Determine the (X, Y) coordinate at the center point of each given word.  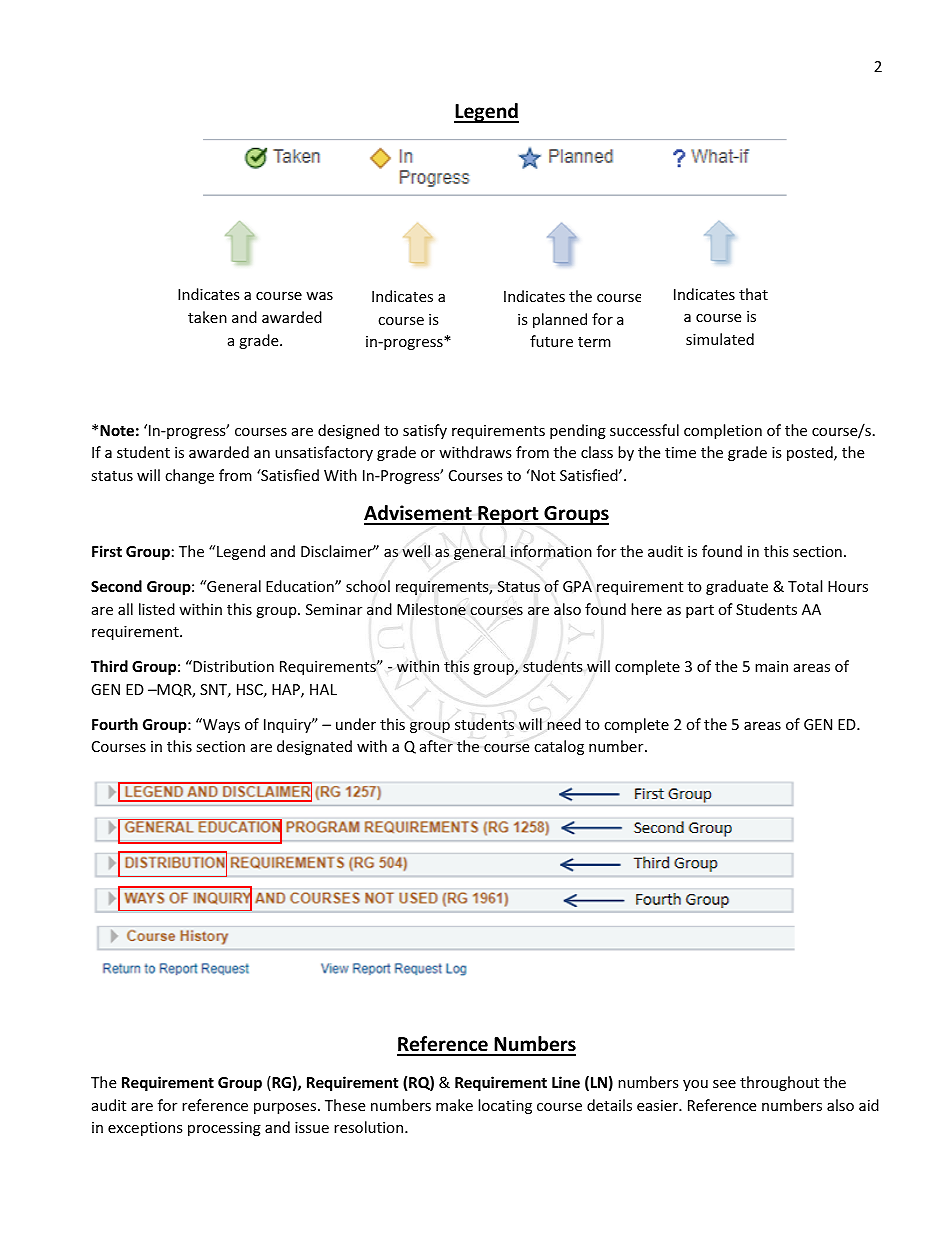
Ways (220, 725)
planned (560, 320)
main (771, 666)
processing (224, 1129)
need (564, 724)
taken (207, 317)
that (753, 294)
